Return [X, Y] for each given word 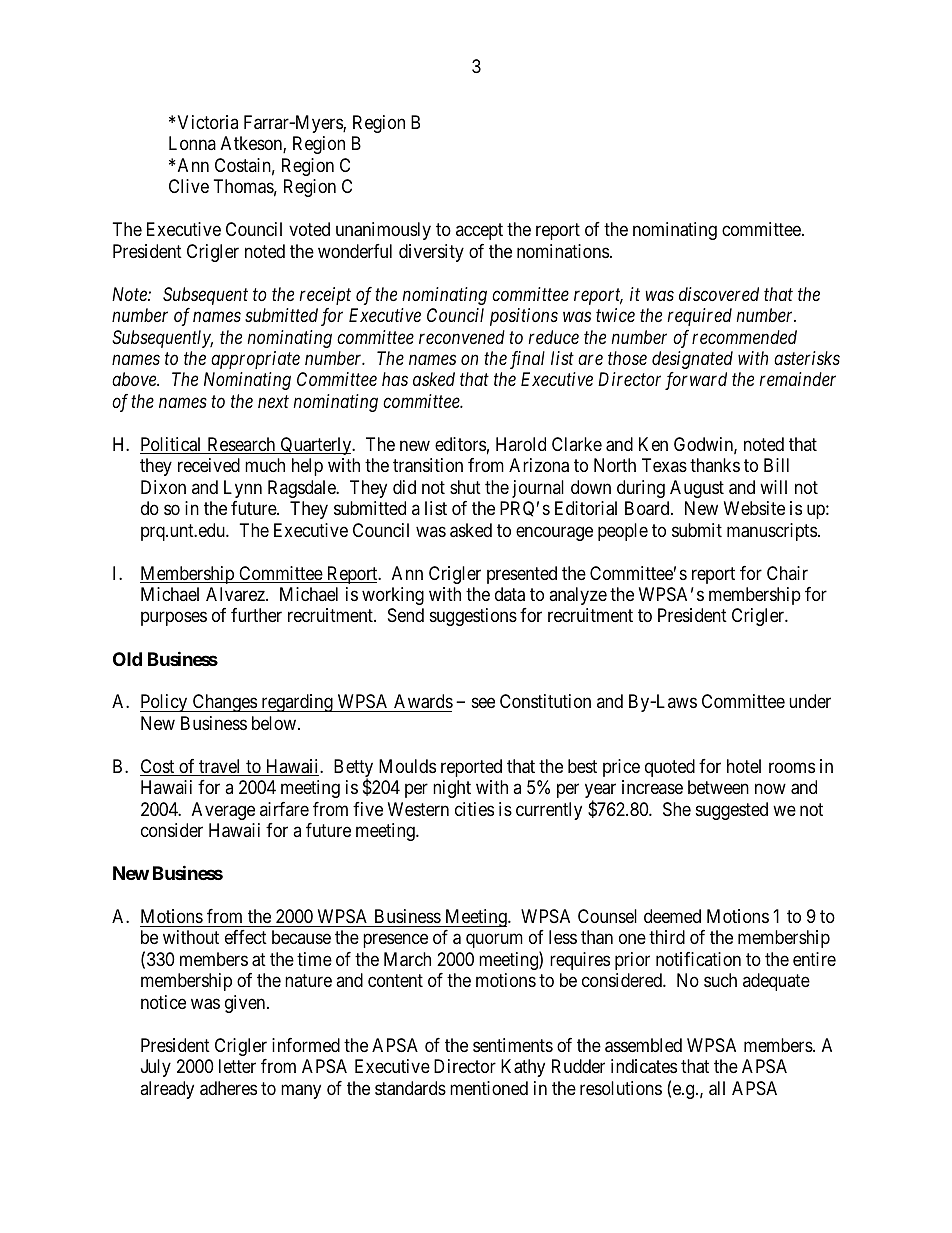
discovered [719, 294]
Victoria [208, 122]
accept [479, 231]
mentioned [489, 1088]
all [717, 1088]
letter [237, 1066]
